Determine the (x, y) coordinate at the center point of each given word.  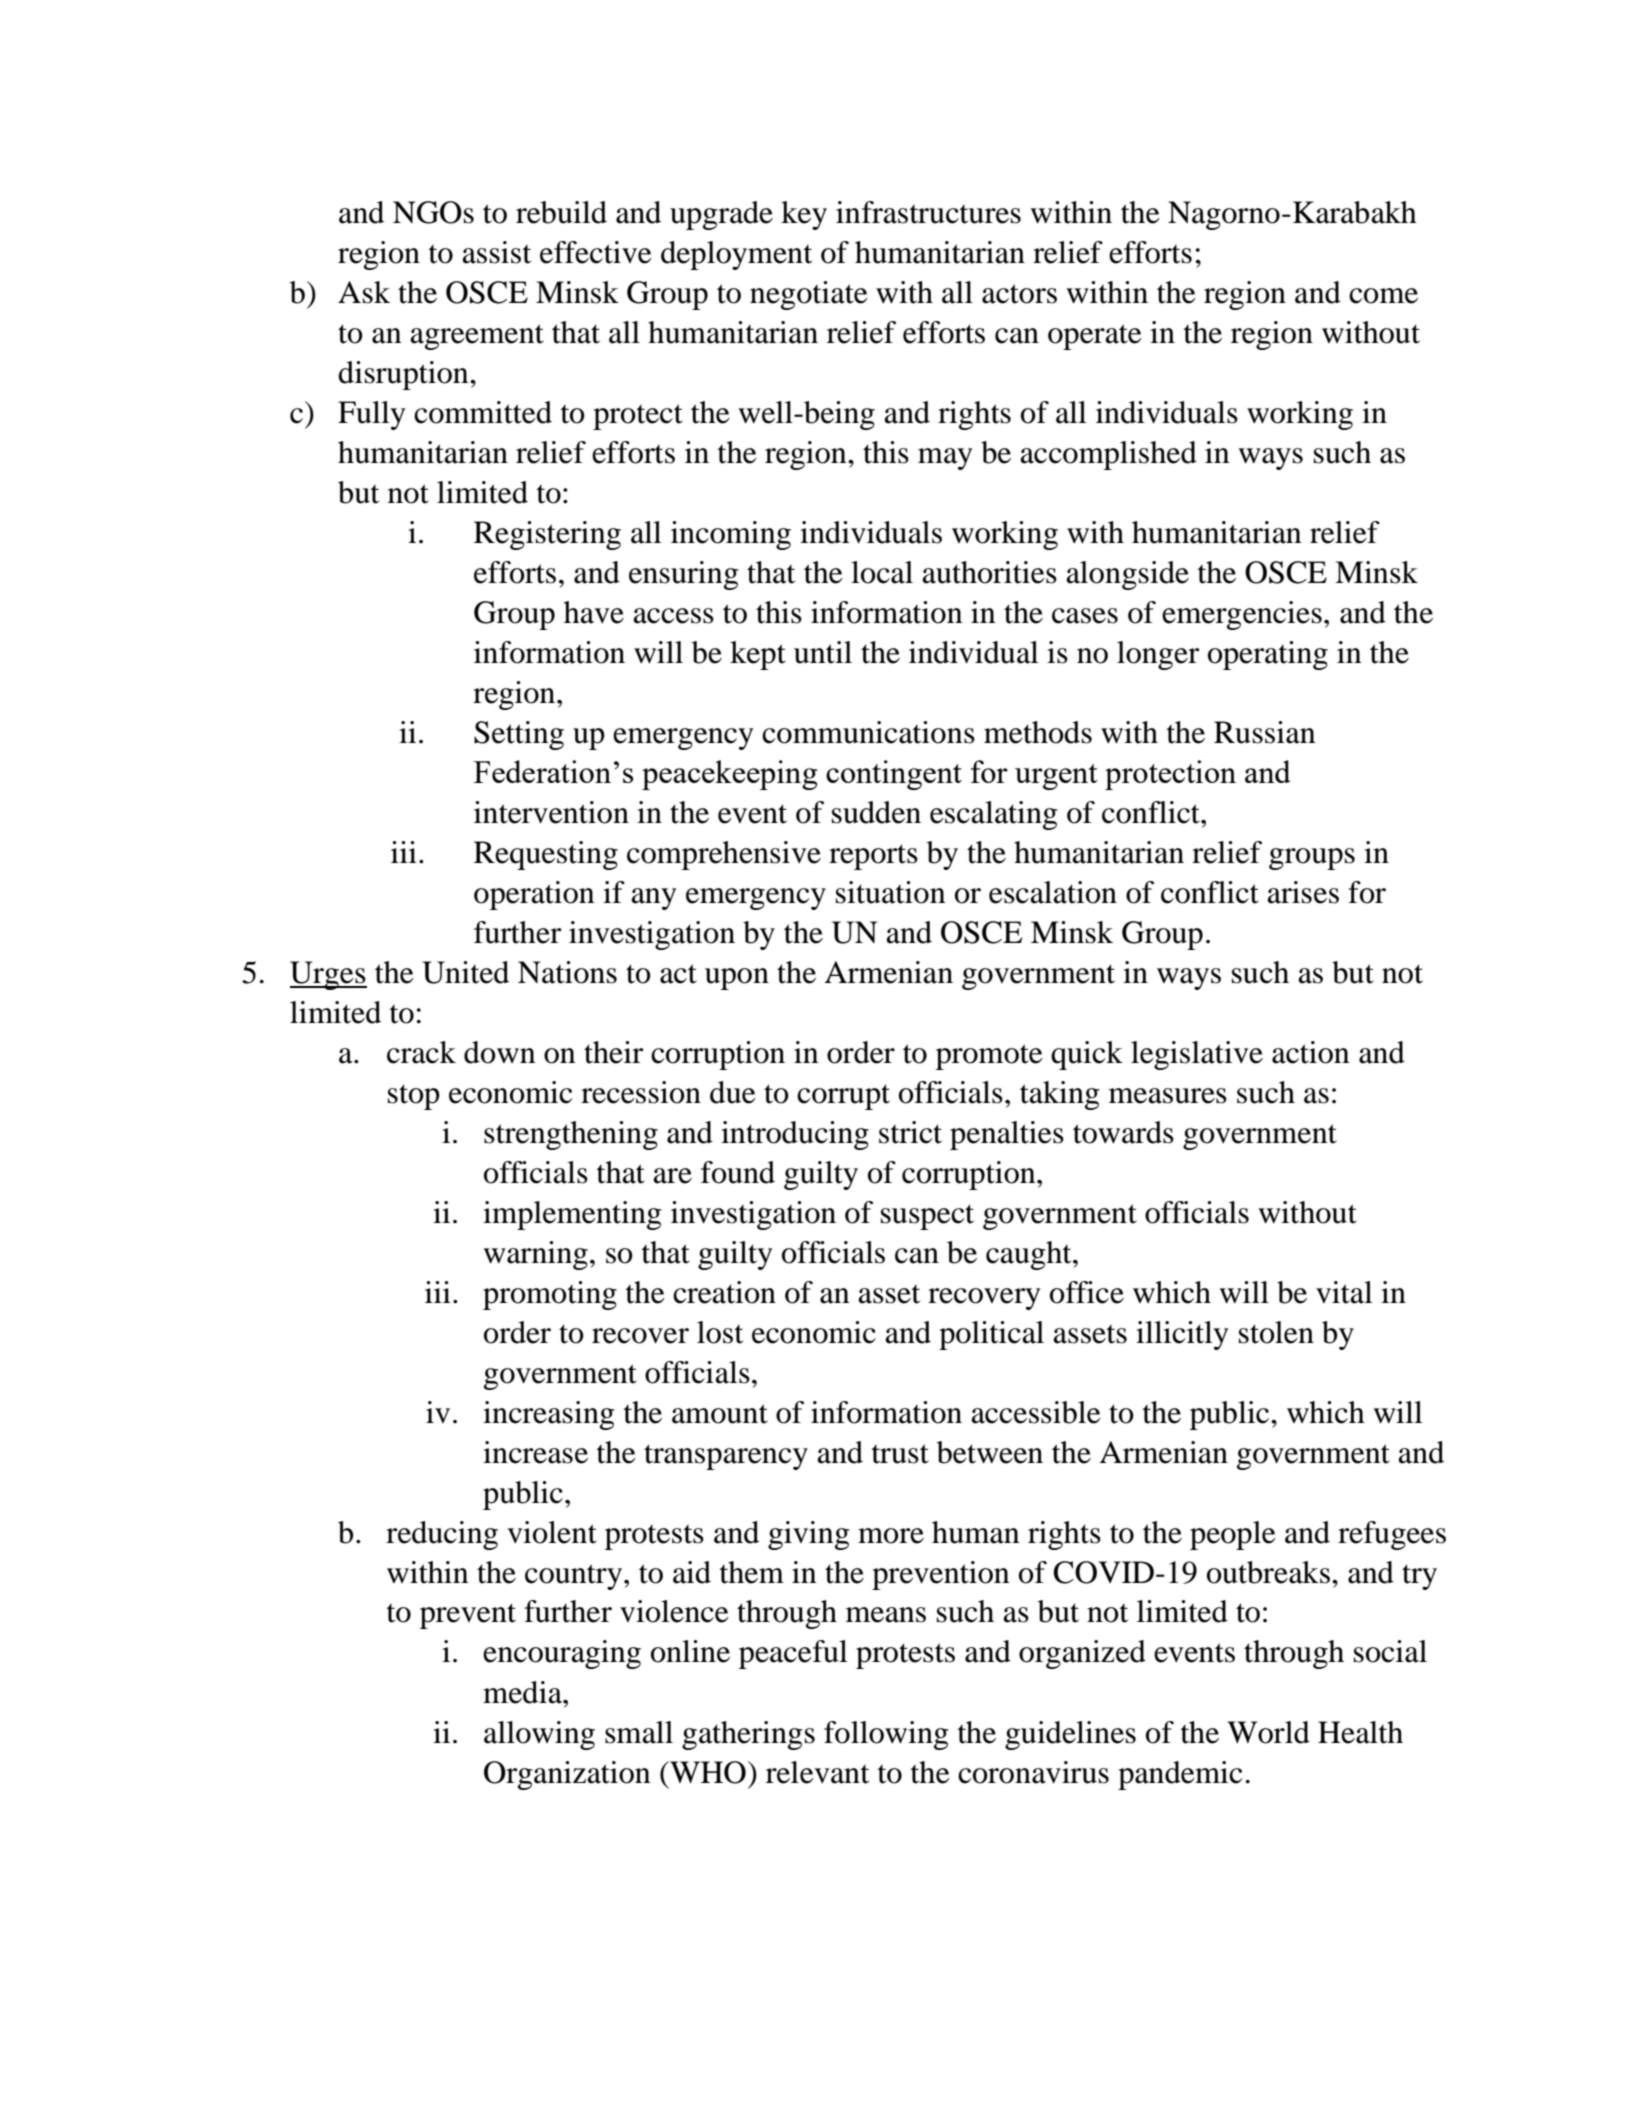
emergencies (1242, 615)
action (1311, 1052)
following (886, 1735)
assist (496, 252)
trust (900, 1454)
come (1383, 296)
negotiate (809, 295)
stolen (1276, 1332)
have (594, 612)
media (523, 1692)
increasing (548, 1415)
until (823, 652)
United (465, 972)
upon (737, 979)
